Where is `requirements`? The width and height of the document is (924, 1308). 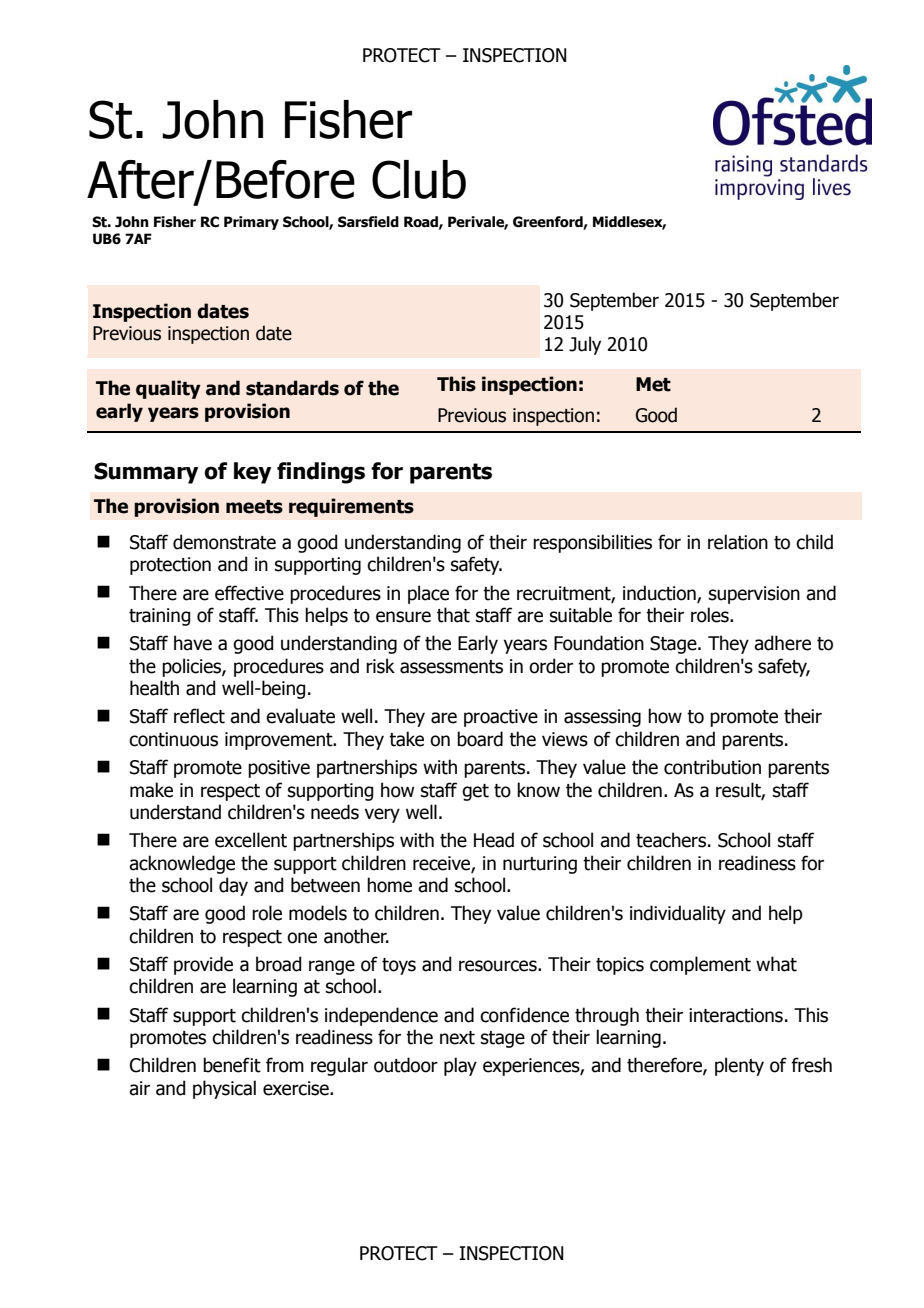 requirements is located at coordinates (351, 507).
